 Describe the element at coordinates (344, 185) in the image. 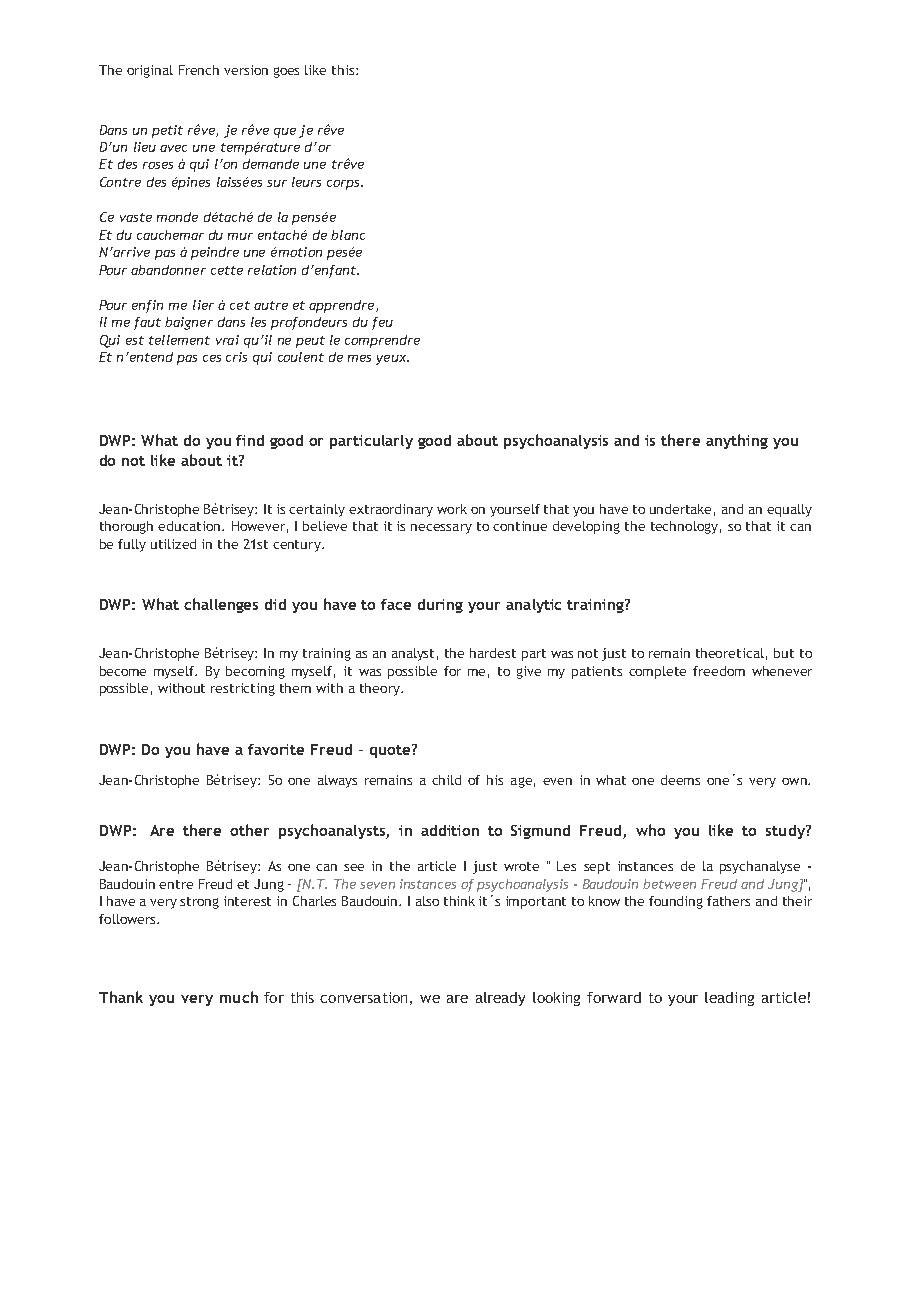

I see `corps` at that location.
